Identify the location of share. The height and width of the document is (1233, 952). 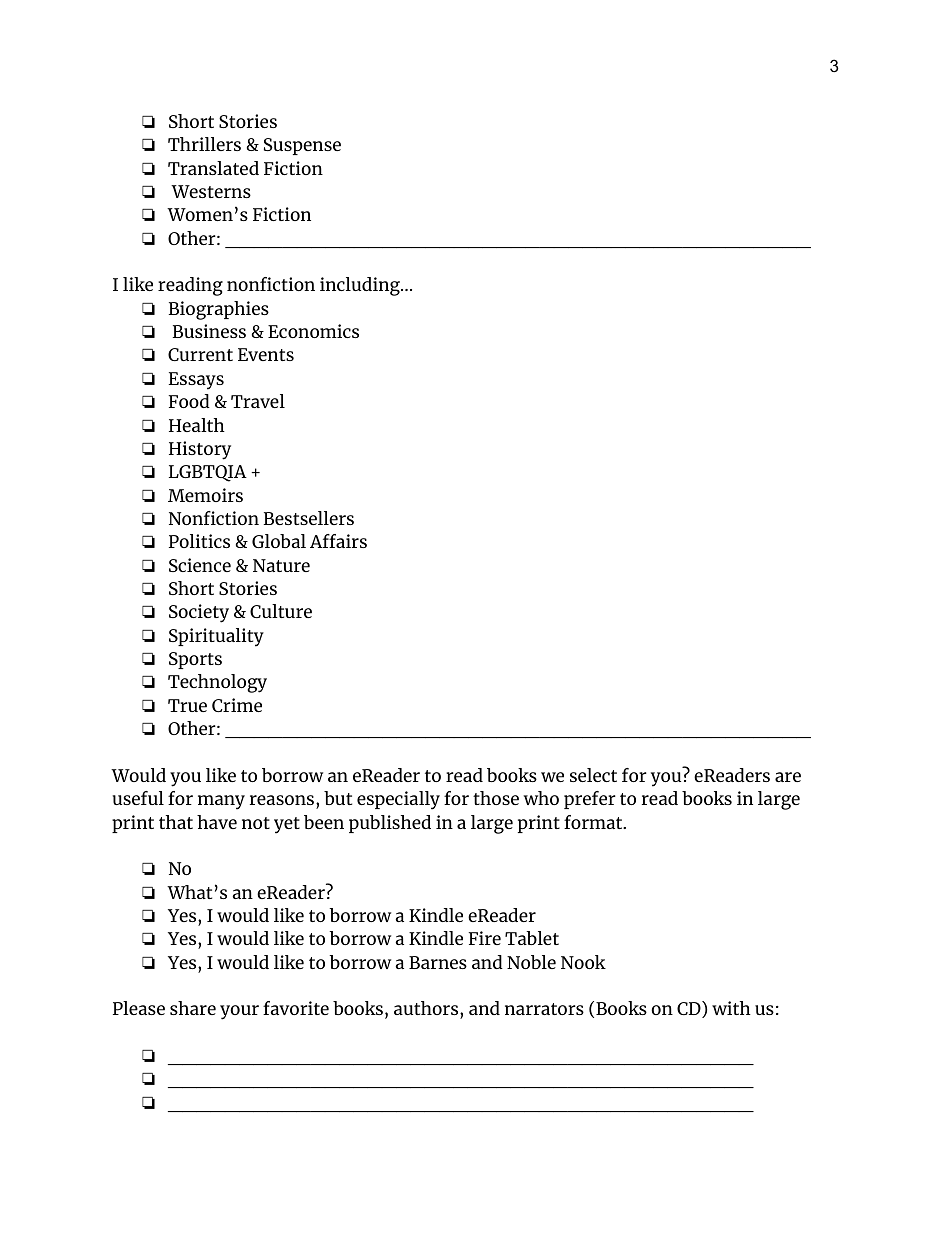
(193, 1008).
